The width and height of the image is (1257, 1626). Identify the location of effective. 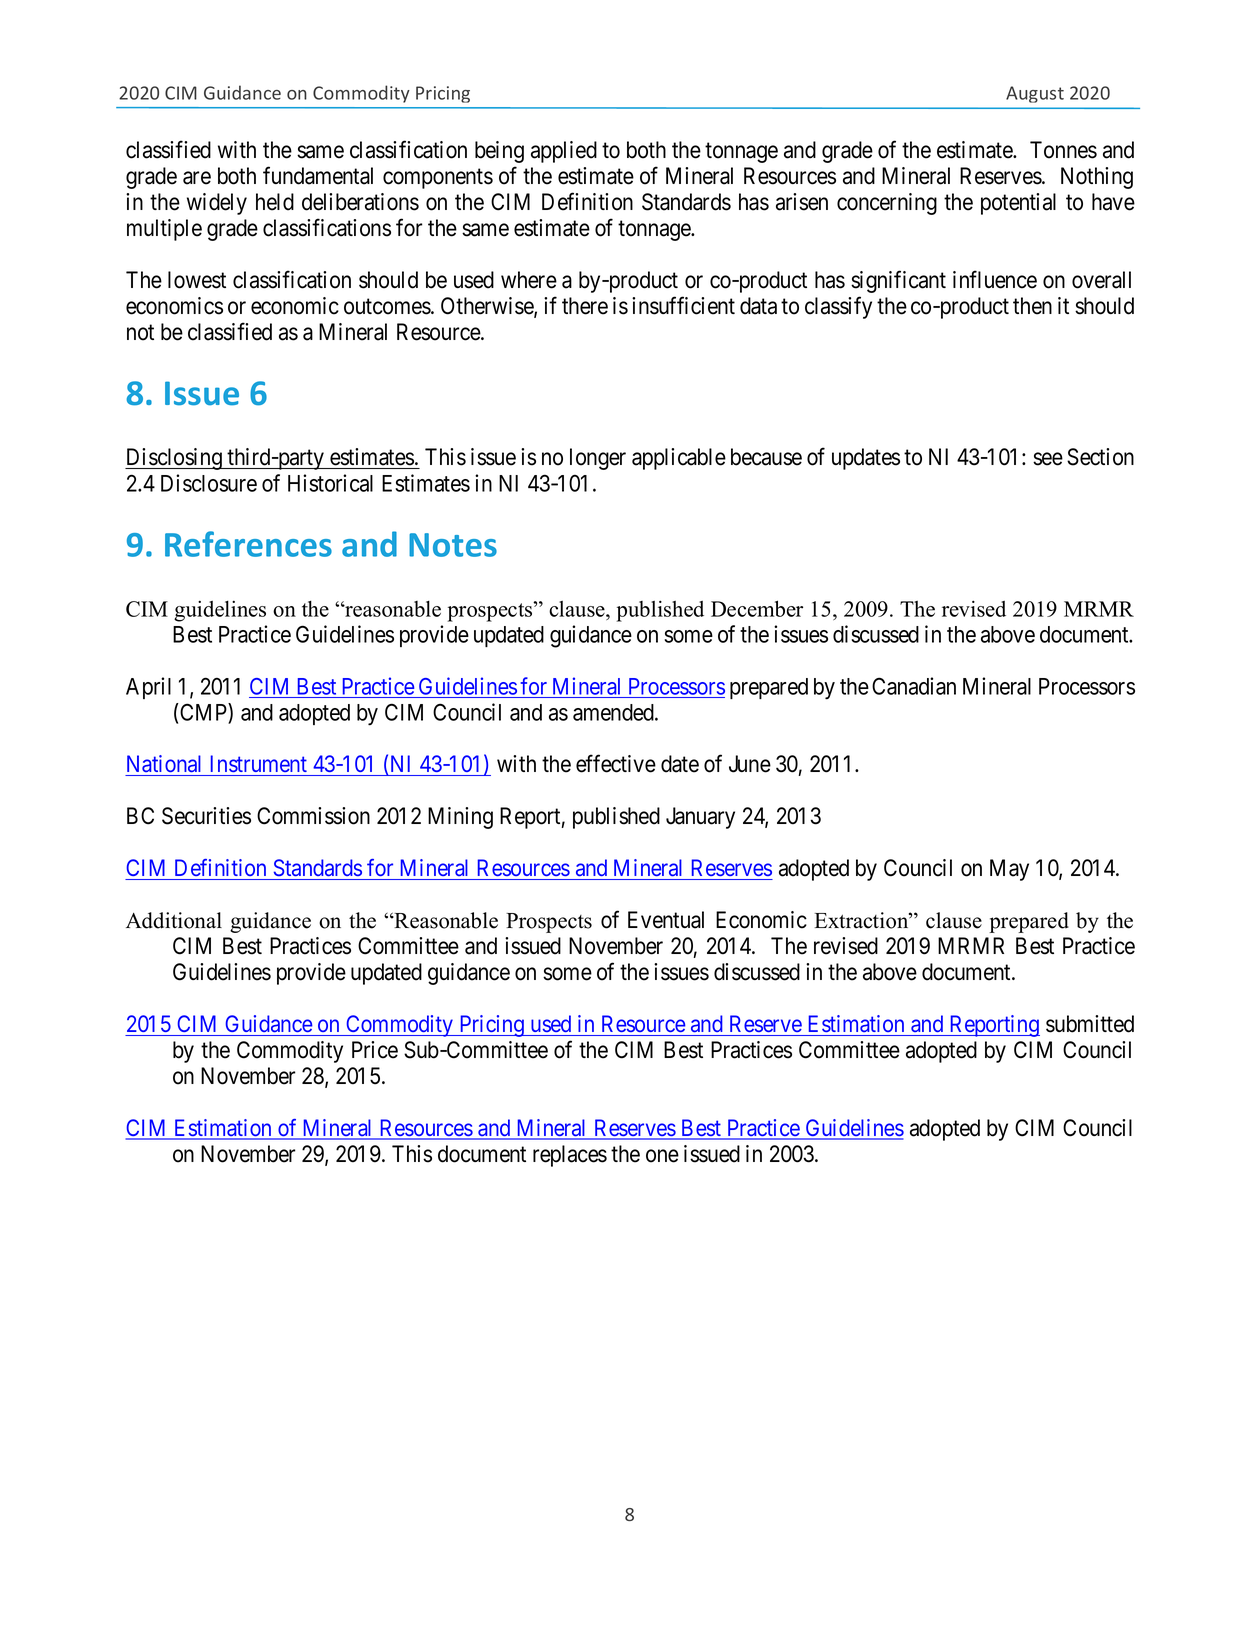
(616, 764).
